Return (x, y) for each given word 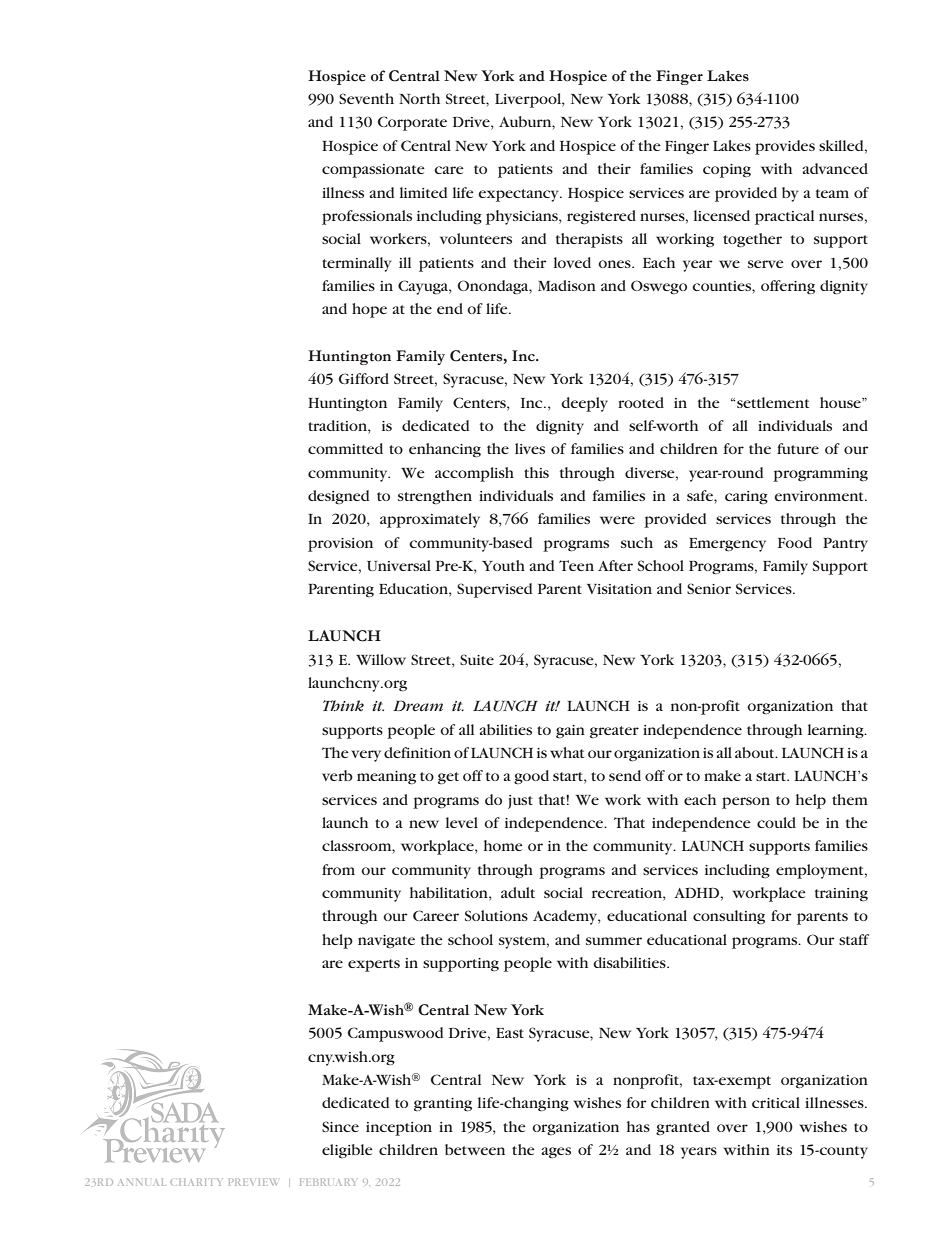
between (475, 1149)
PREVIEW (253, 1182)
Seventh (366, 98)
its (784, 1150)
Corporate (412, 123)
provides (785, 147)
